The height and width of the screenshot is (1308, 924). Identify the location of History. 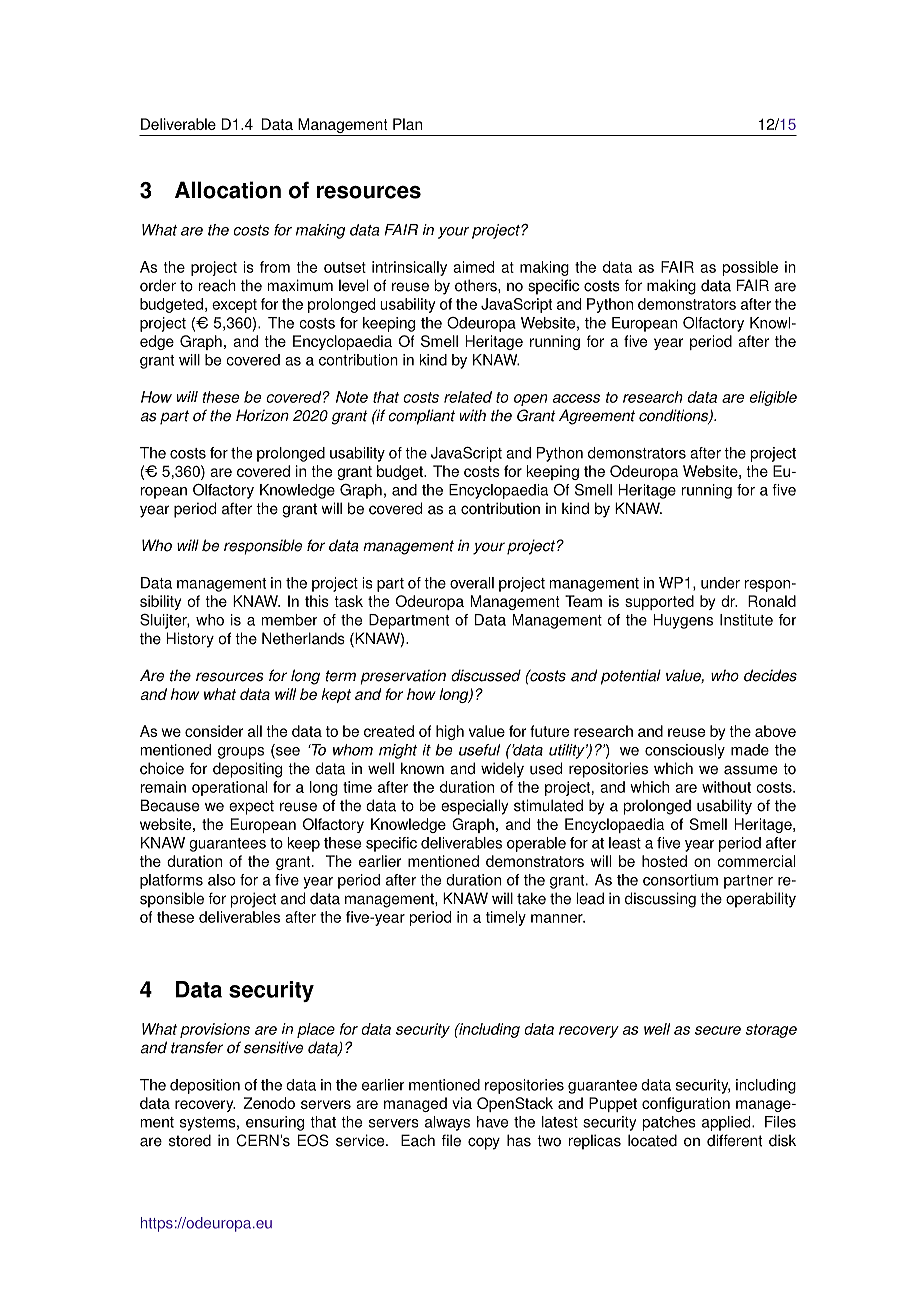
(190, 640).
